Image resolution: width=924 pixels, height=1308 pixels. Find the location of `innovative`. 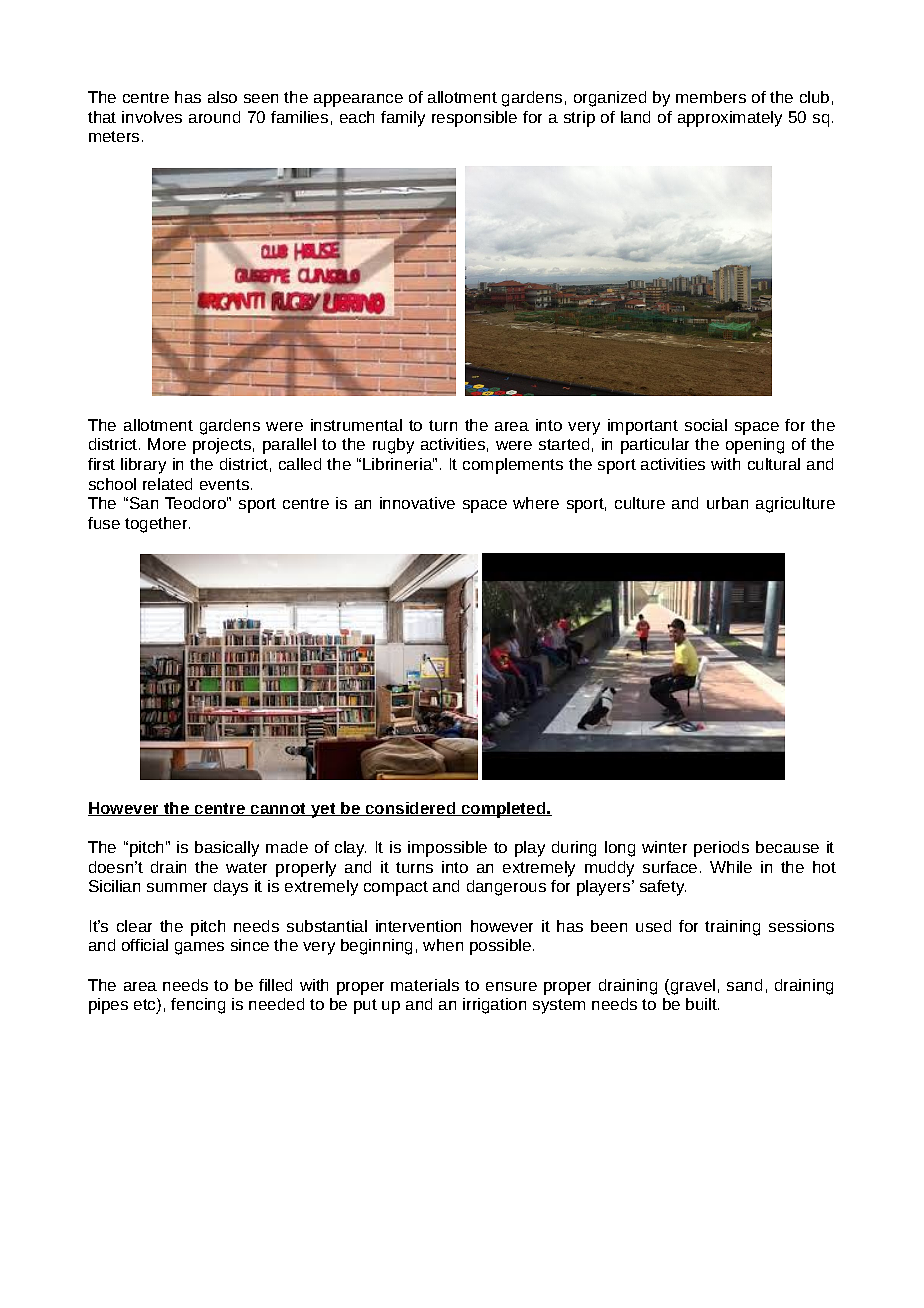

innovative is located at coordinates (417, 503).
